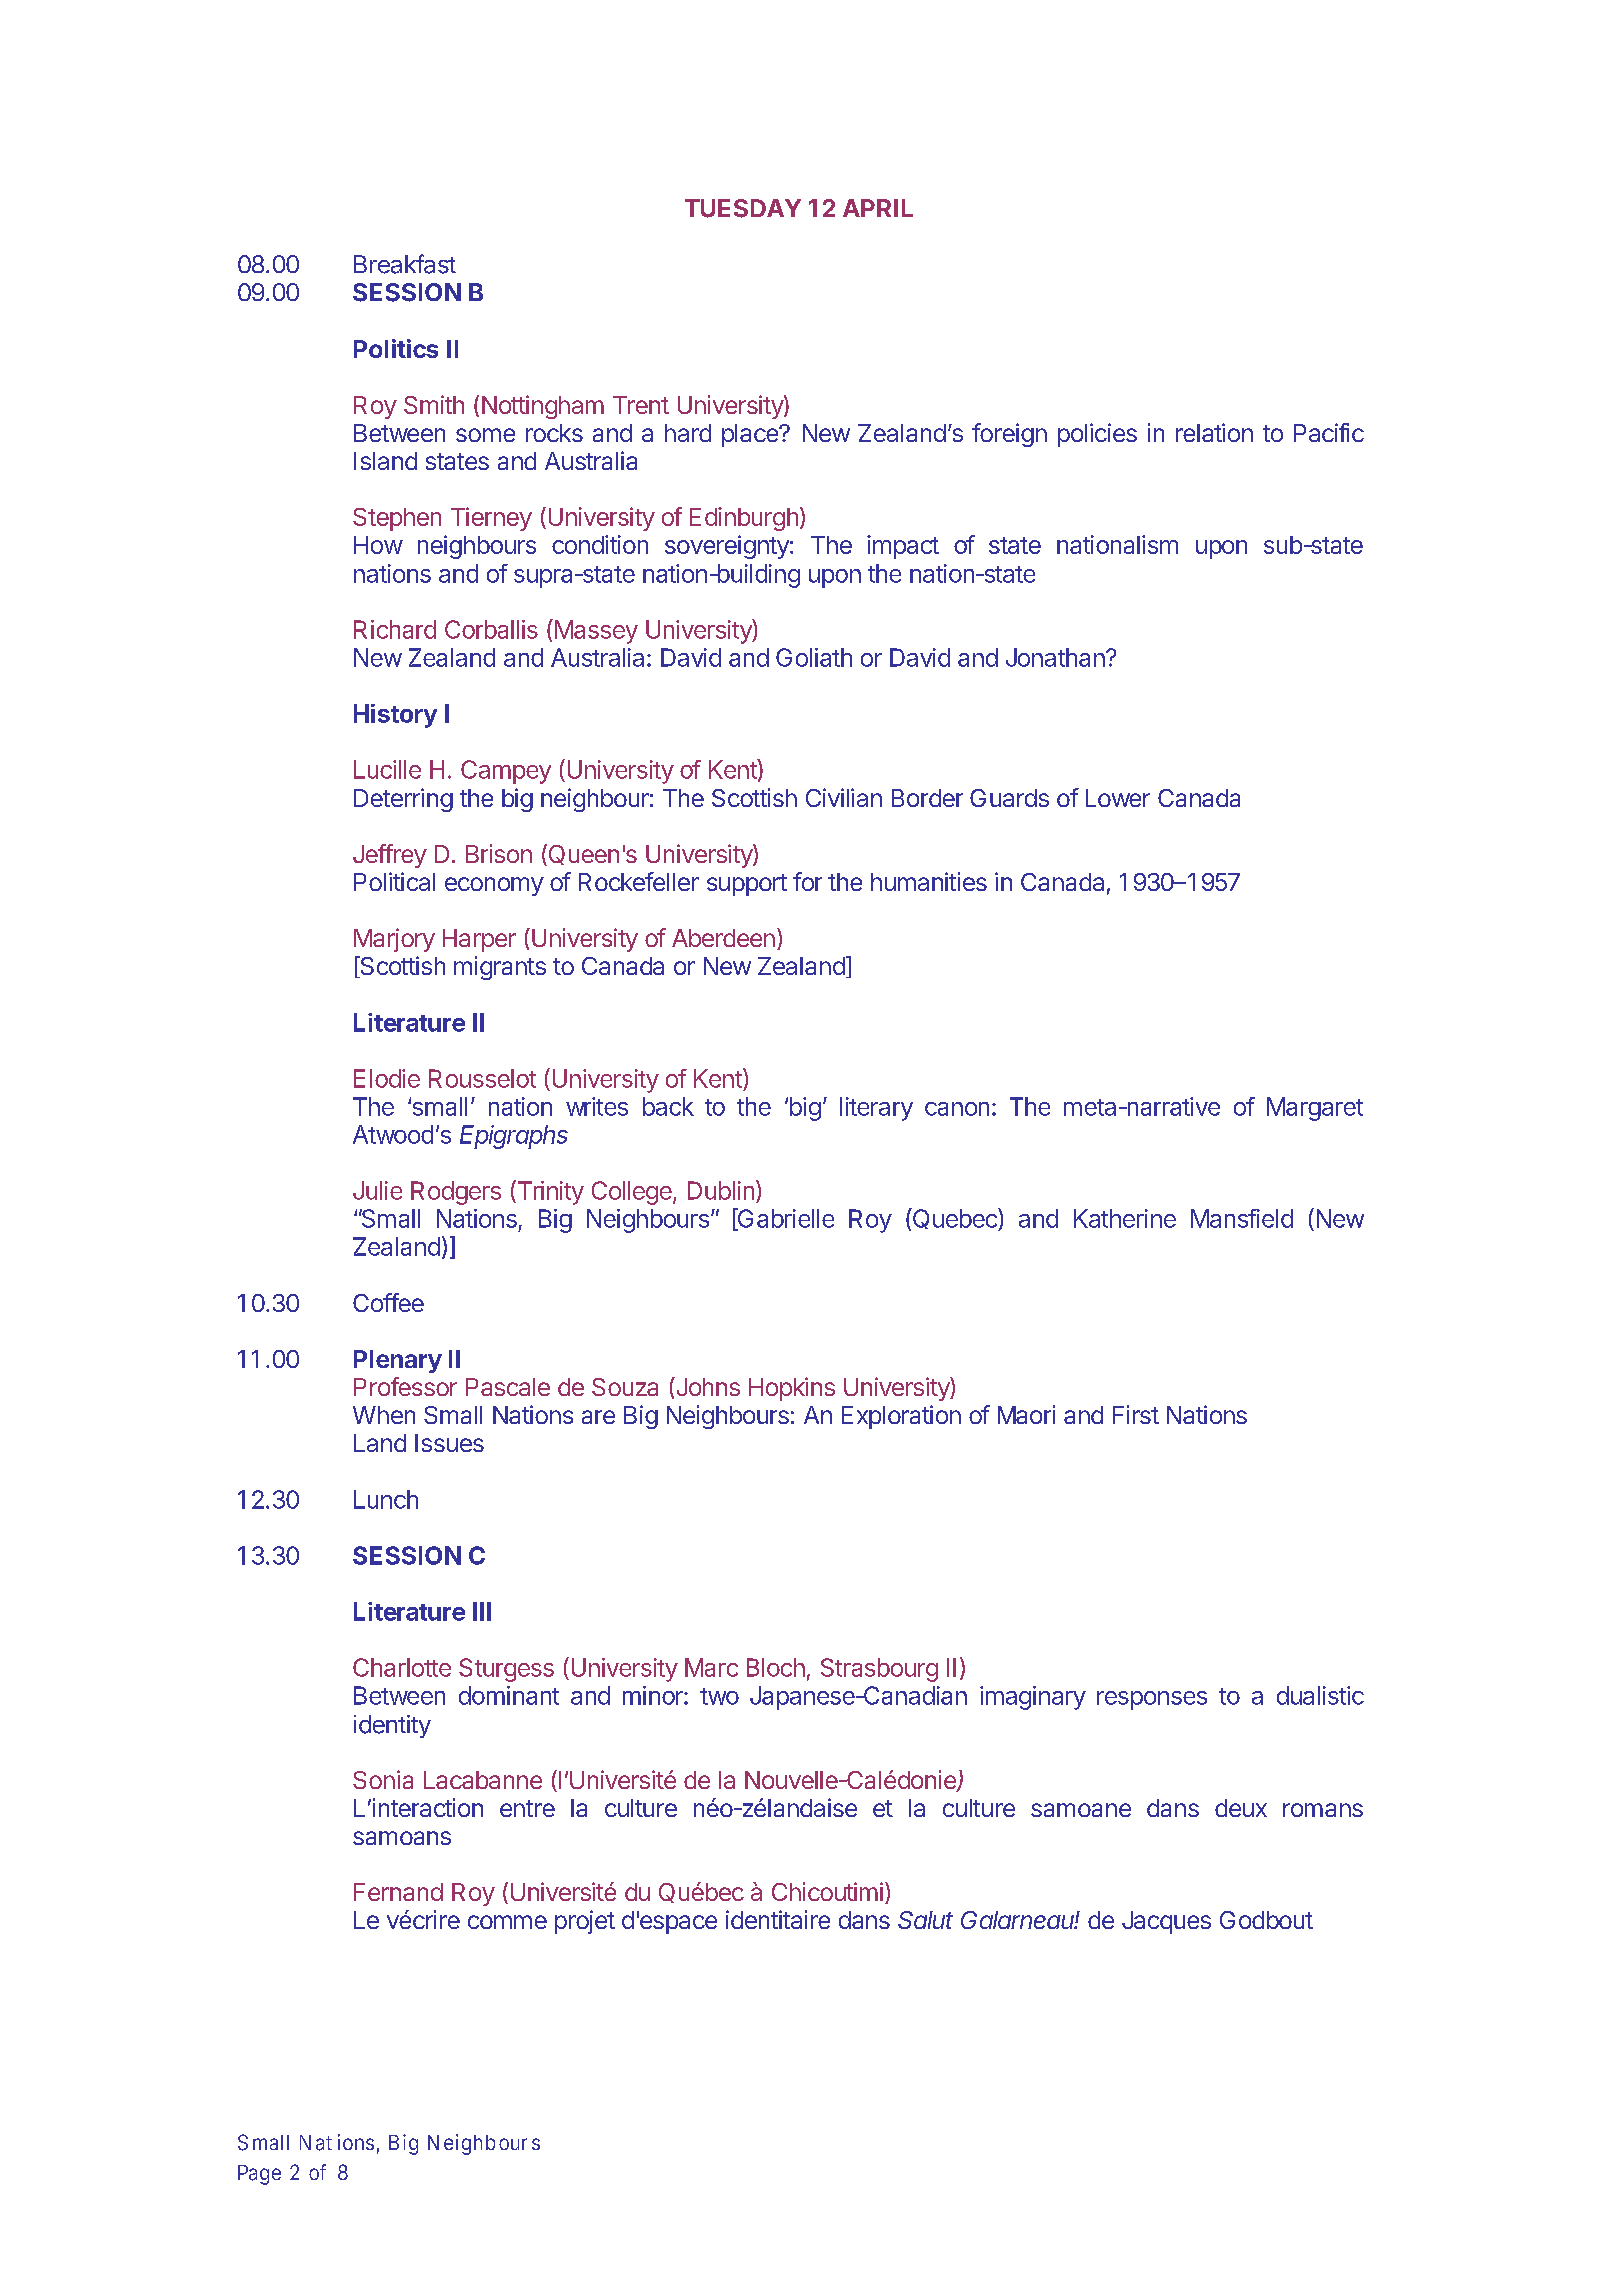 This page has height=2283, width=1614. Describe the element at coordinates (1118, 798) in the page. I see `Lower` at that location.
